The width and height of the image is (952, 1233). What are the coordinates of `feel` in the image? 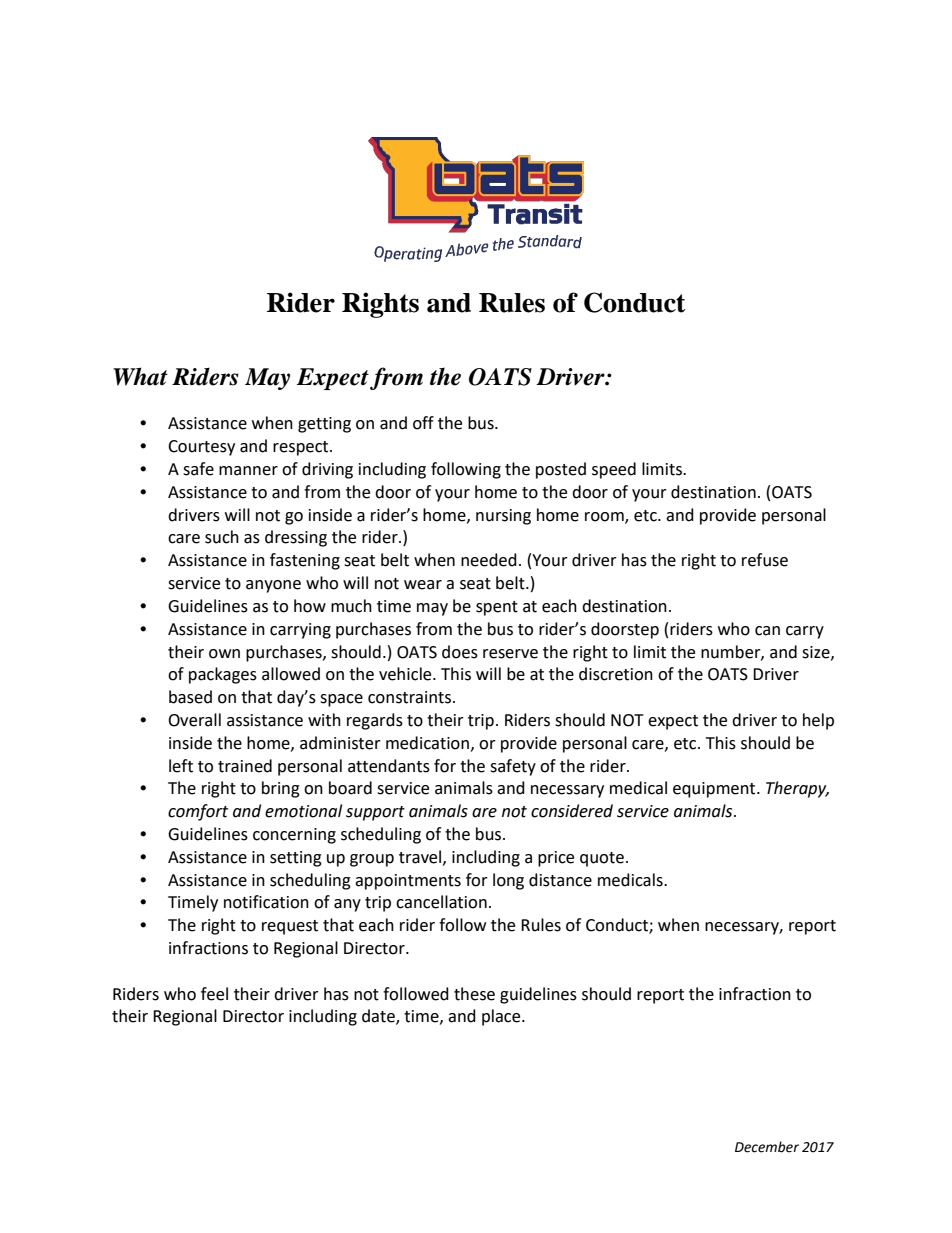 It's located at (214, 994).
